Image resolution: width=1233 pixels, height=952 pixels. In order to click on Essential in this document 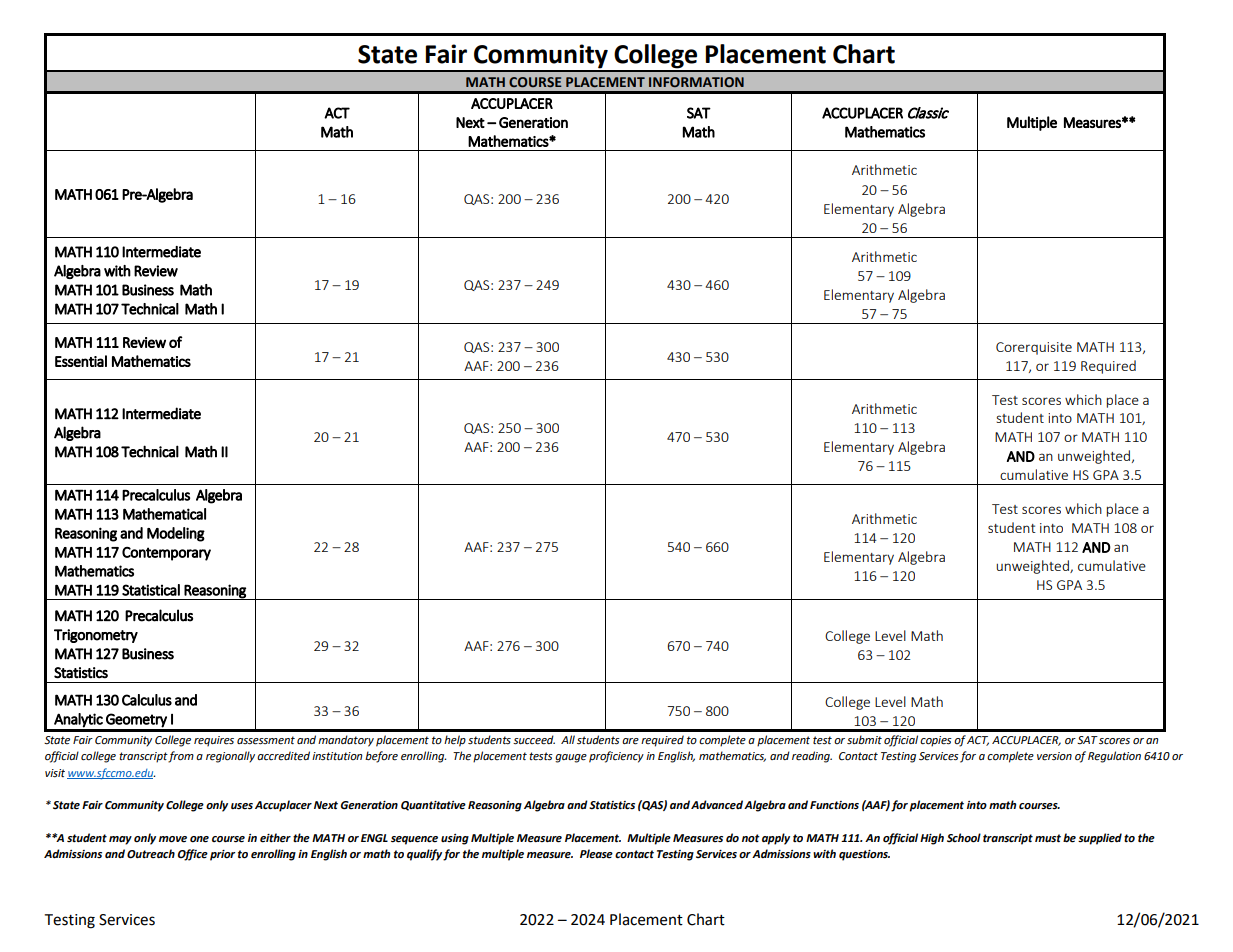, I will do `click(81, 361)`.
